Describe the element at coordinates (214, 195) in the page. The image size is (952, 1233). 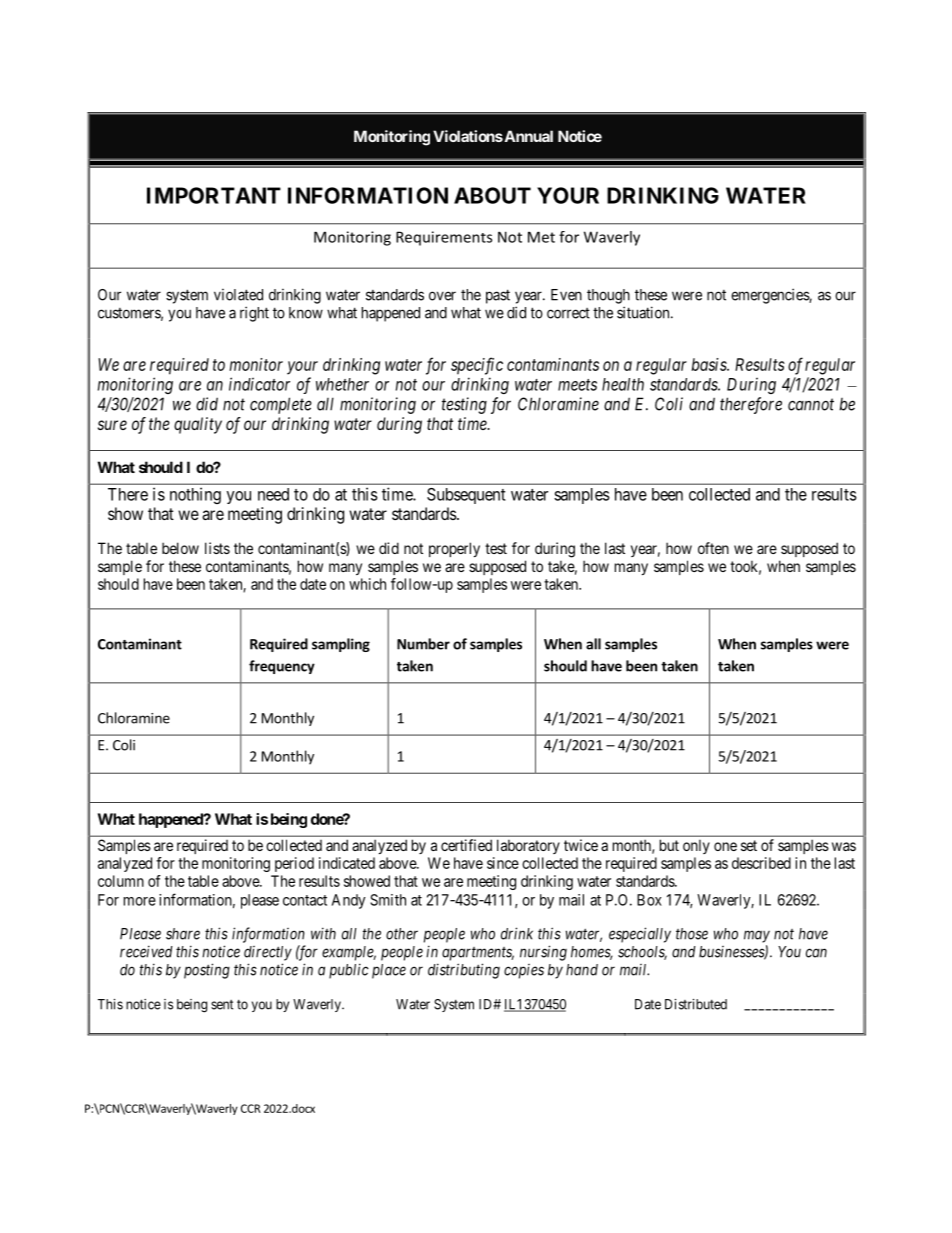
I see `IMPORTANT` at that location.
